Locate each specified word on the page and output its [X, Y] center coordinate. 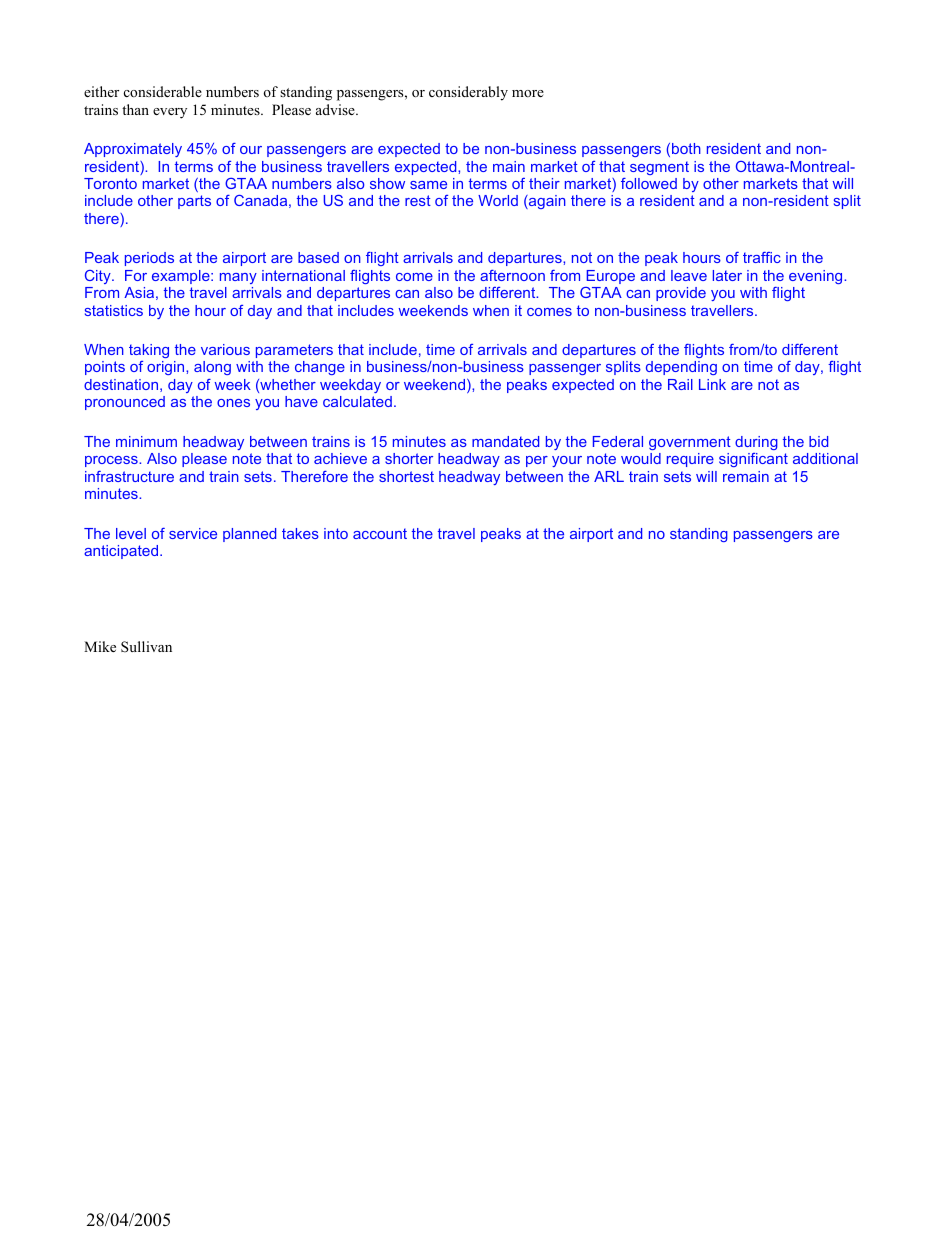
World [498, 200]
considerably [468, 93]
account [380, 533]
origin [167, 368]
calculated [357, 401]
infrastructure [129, 476]
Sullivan [146, 647]
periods [149, 259]
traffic [762, 257]
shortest [406, 476]
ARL [609, 476]
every [170, 113]
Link [712, 384]
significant [753, 460]
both [686, 148]
